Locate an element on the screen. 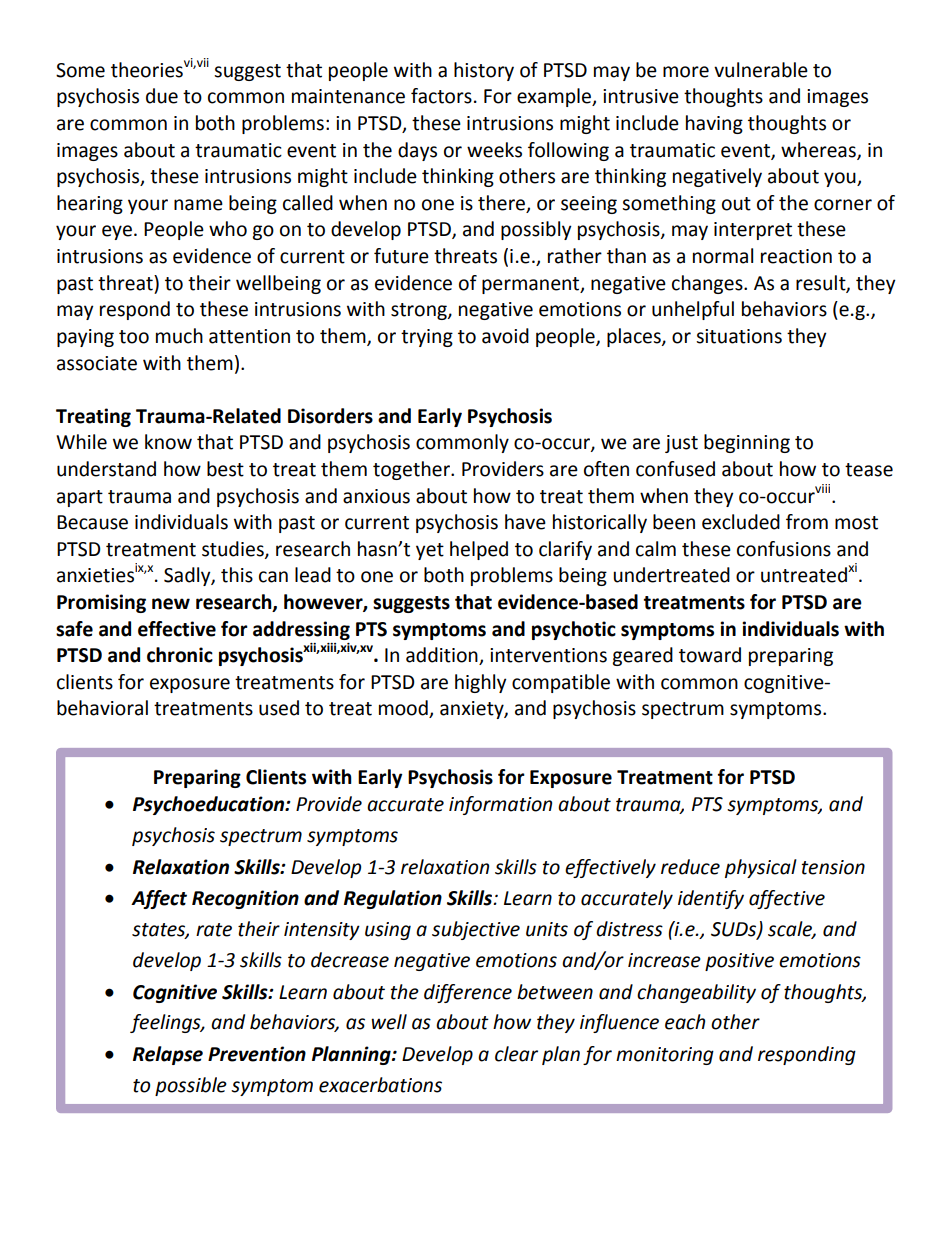 Image resolution: width=952 pixels, height=1233 pixels. vulnerable is located at coordinates (761, 70).
